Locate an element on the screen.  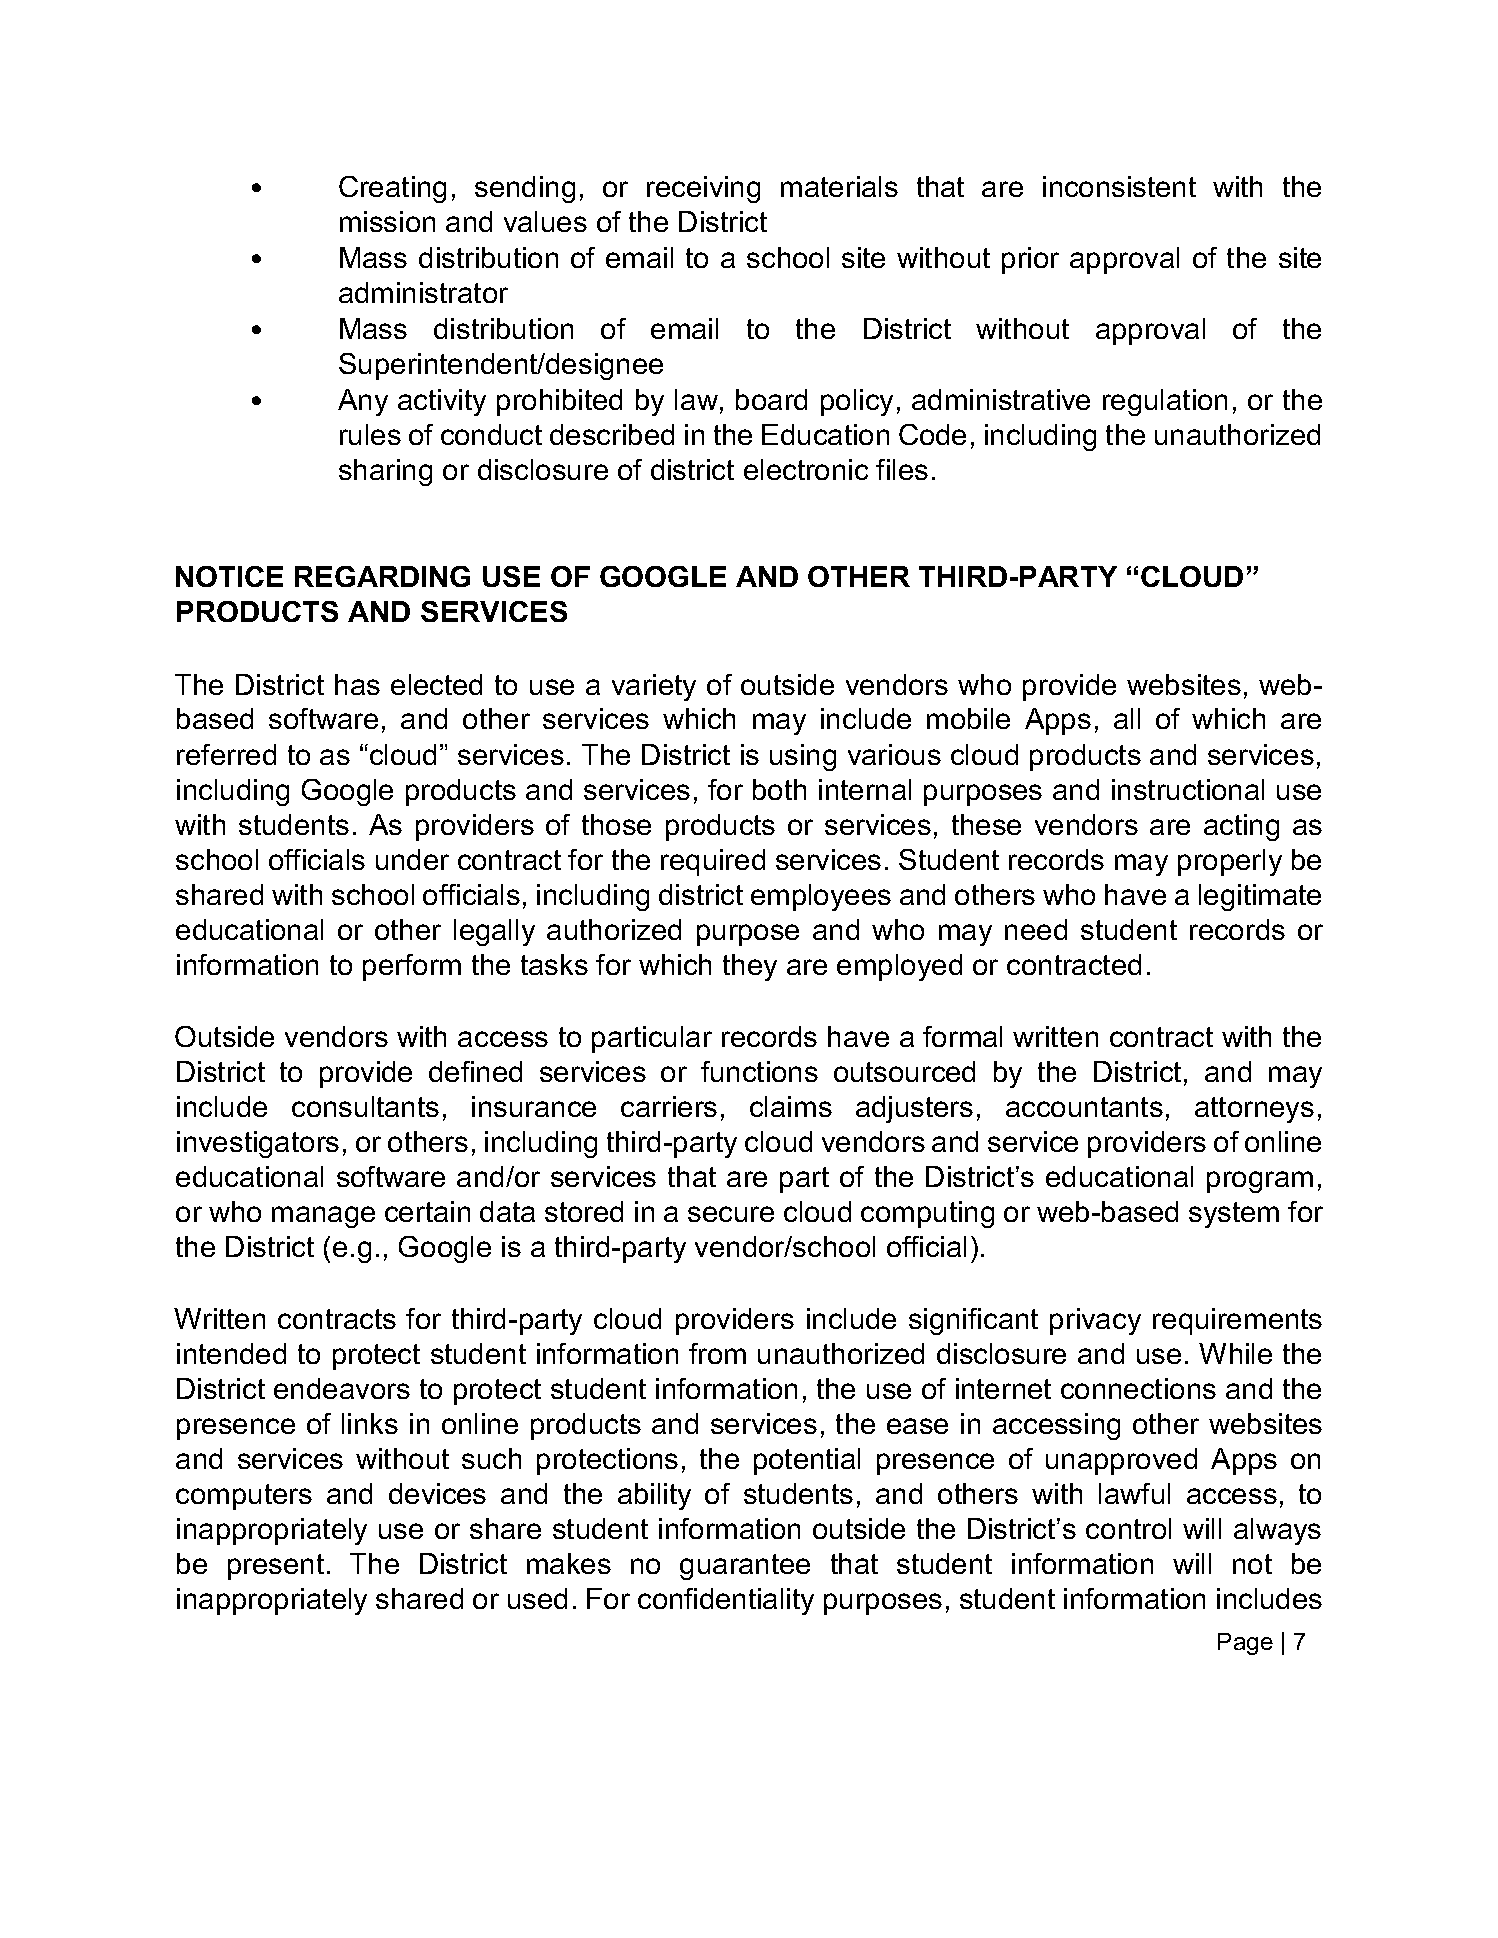
receiving is located at coordinates (703, 189).
